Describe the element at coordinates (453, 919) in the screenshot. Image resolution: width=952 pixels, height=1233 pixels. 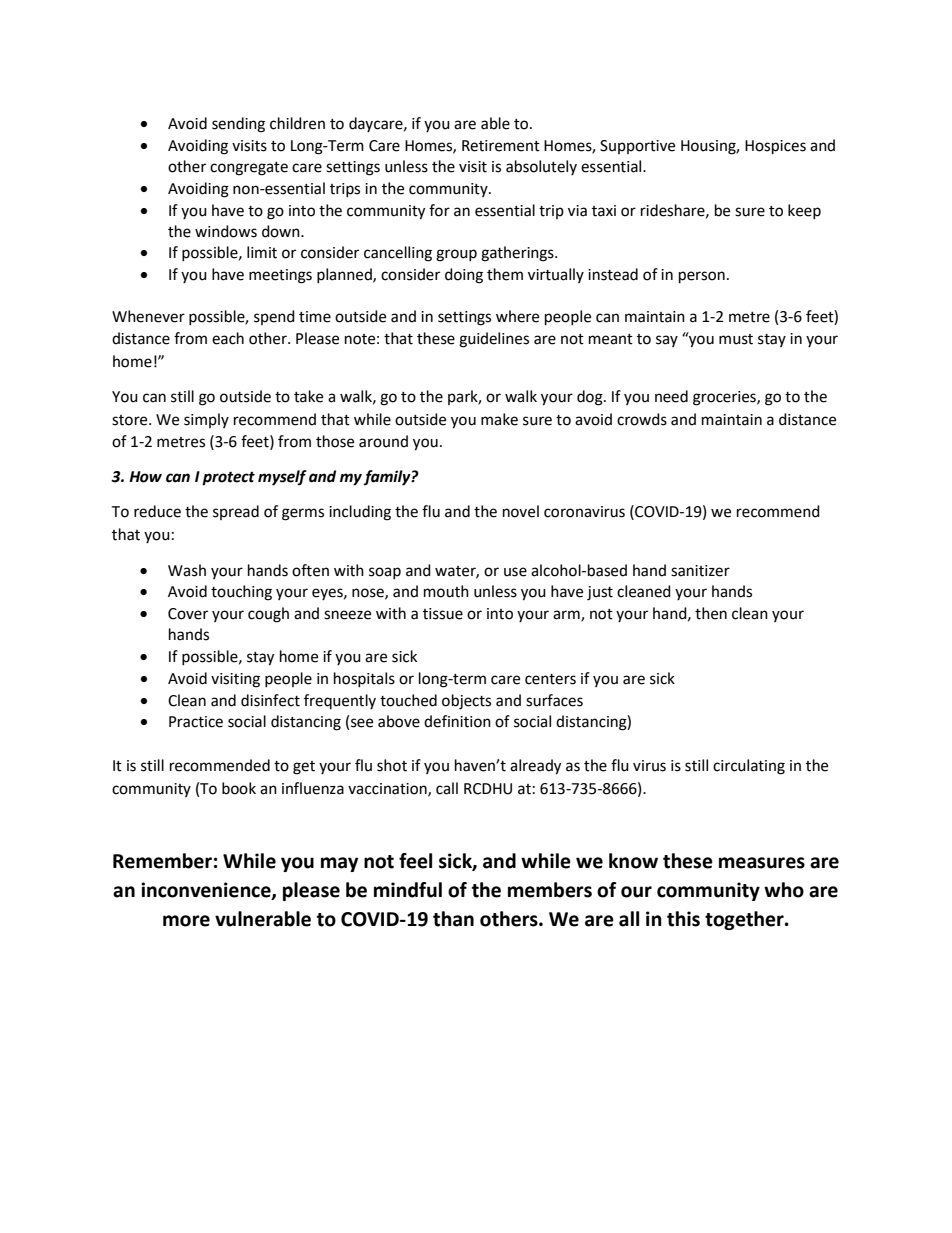
I see `than` at that location.
